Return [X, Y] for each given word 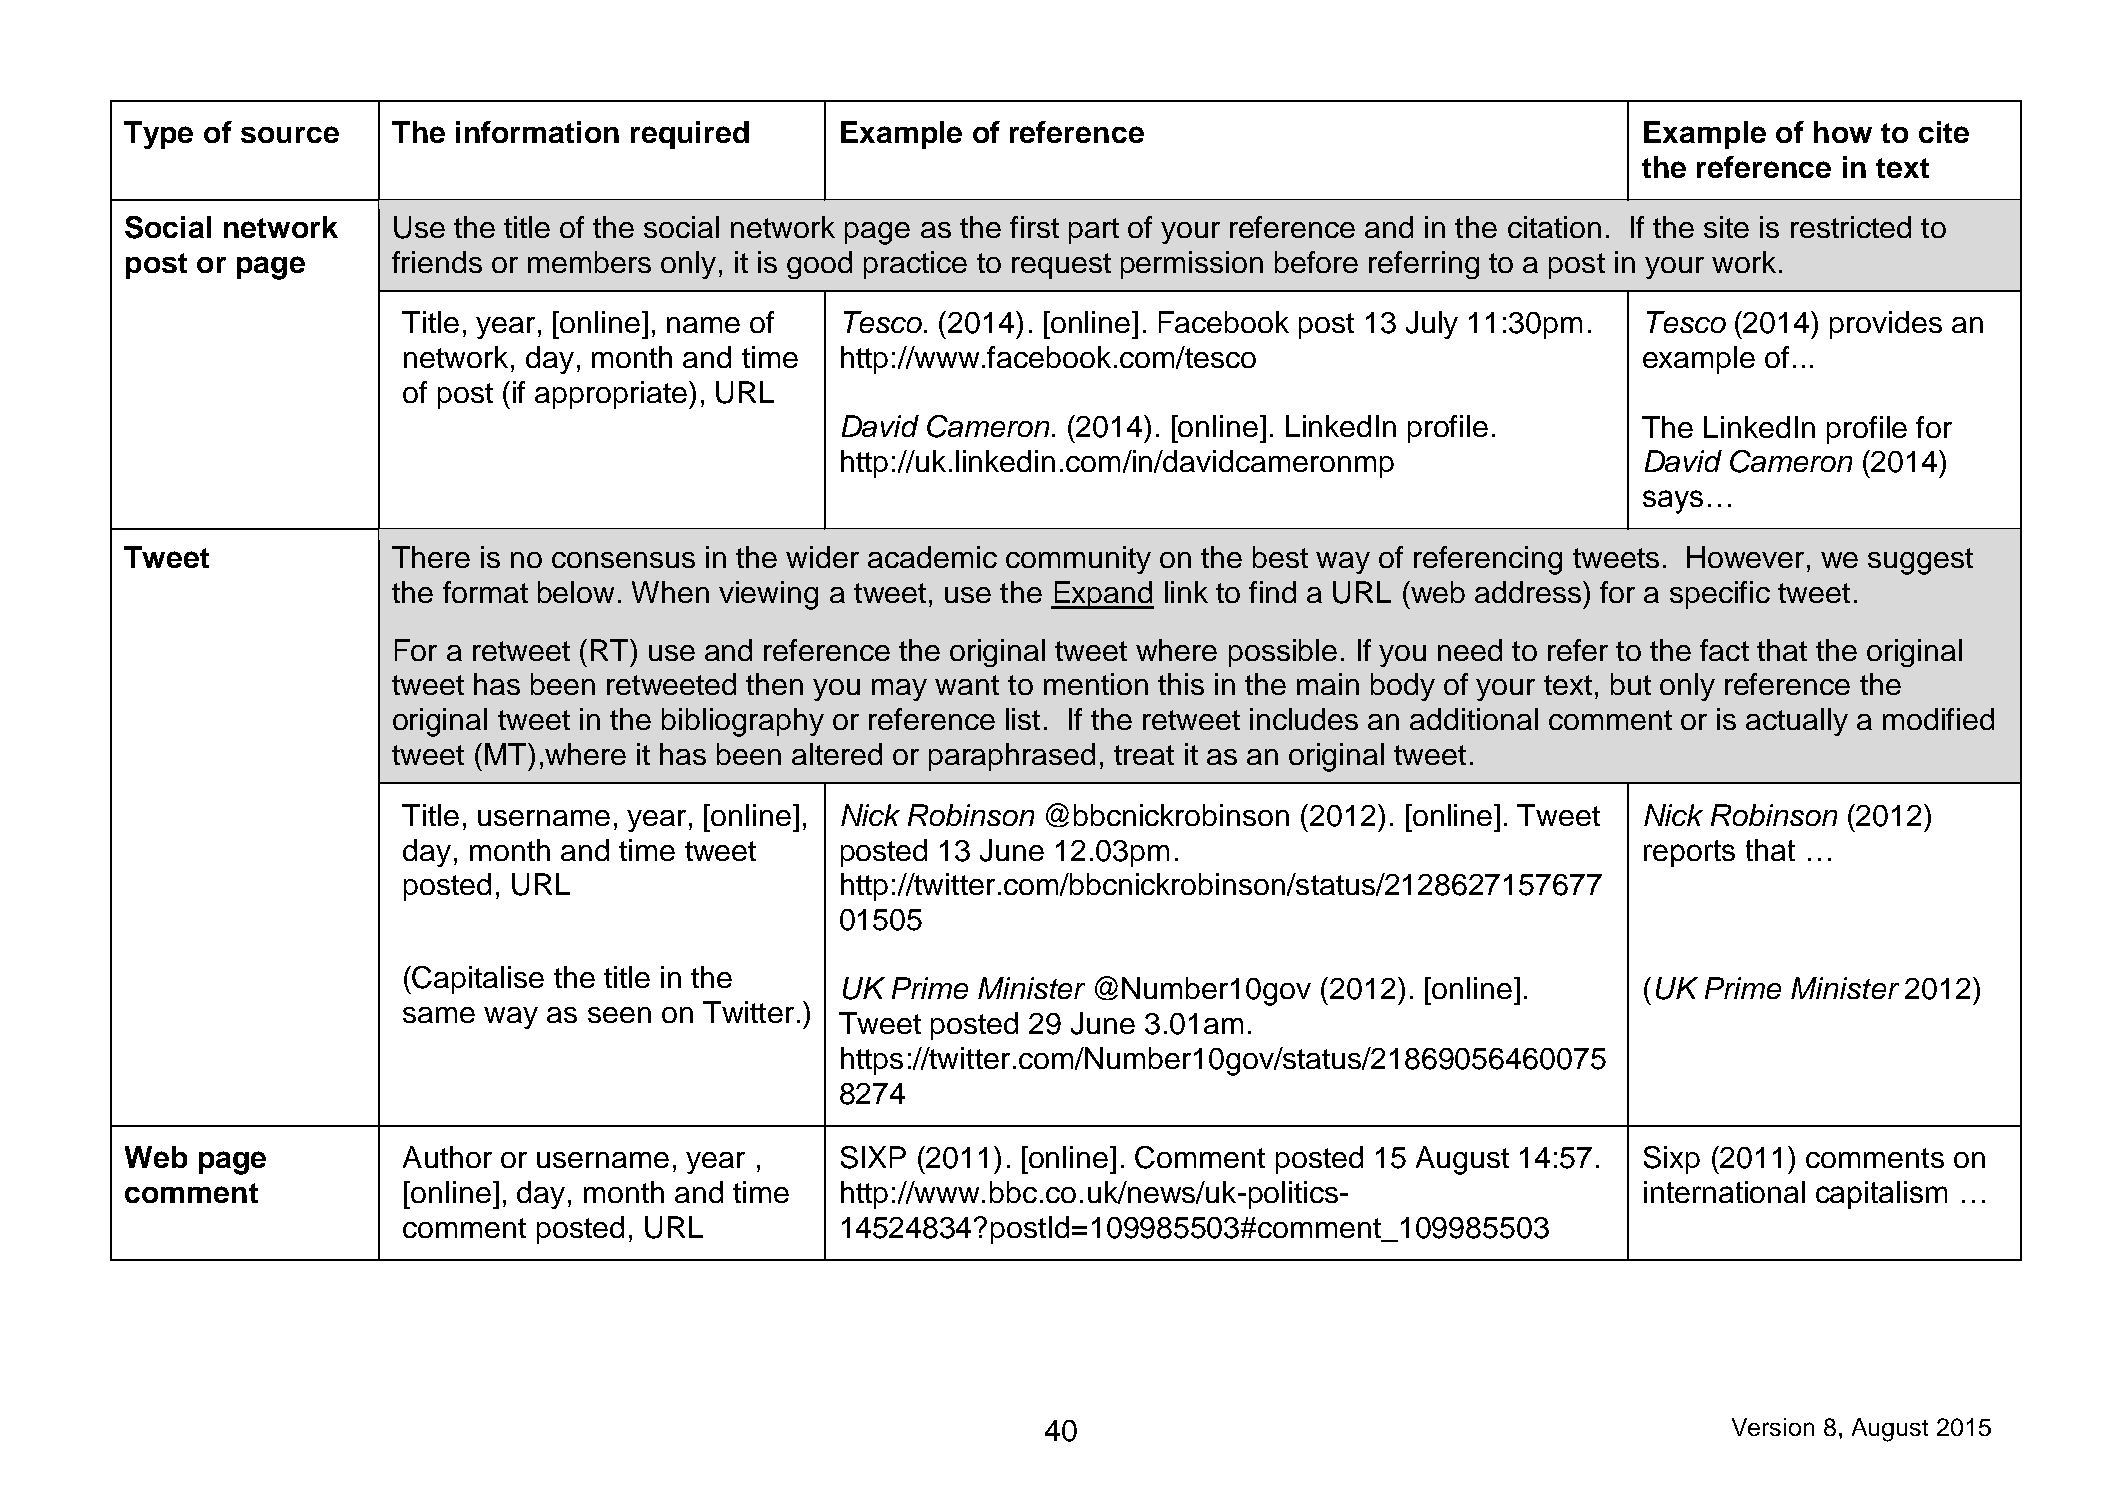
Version [1773, 1427]
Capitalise [478, 980]
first [1034, 227]
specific [1720, 595]
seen [619, 1015]
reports [1689, 853]
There [431, 557]
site [1726, 227]
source [290, 134]
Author [447, 1157]
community [1078, 560]
